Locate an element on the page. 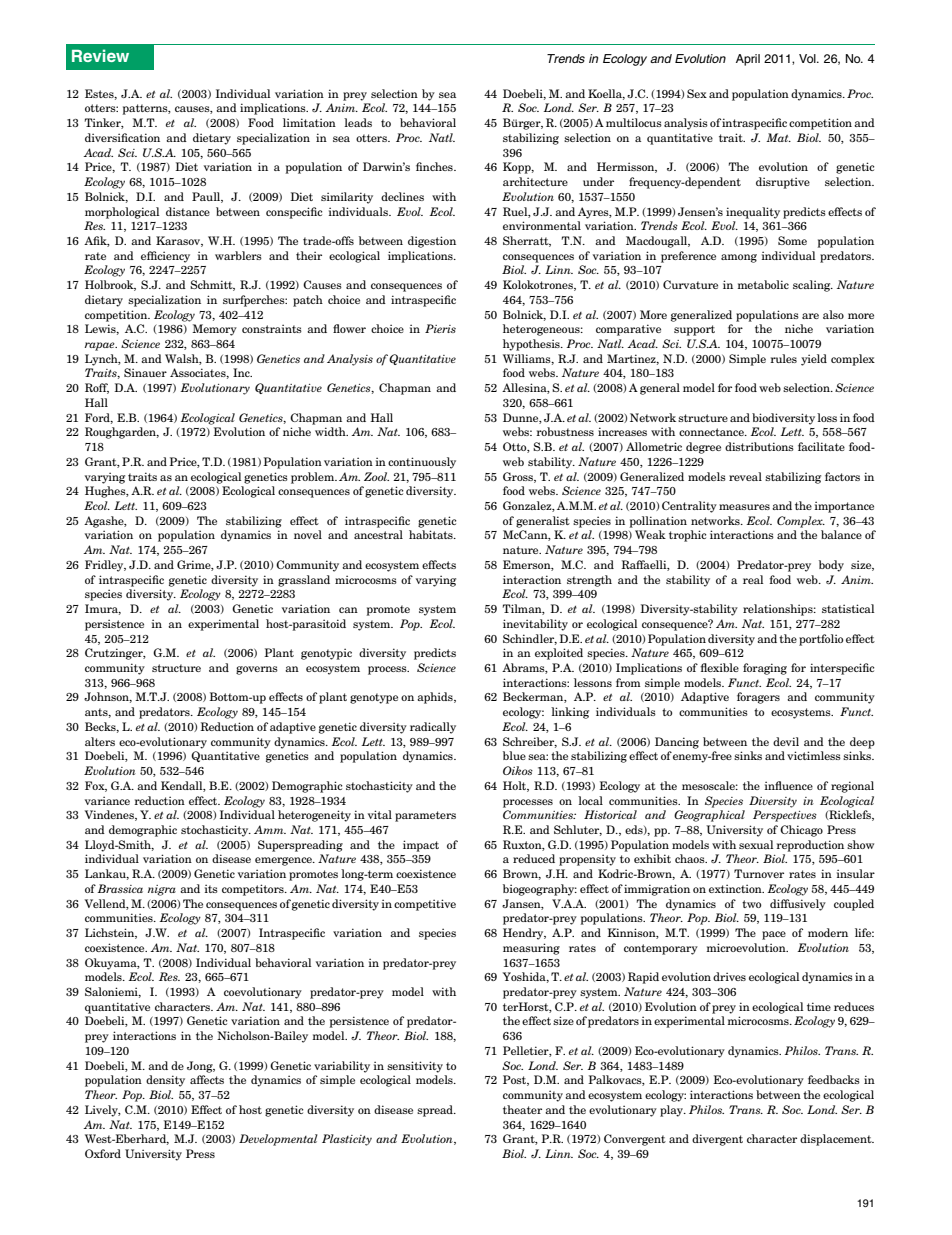 The height and width of the image is (1235, 952). real is located at coordinates (753, 579).
